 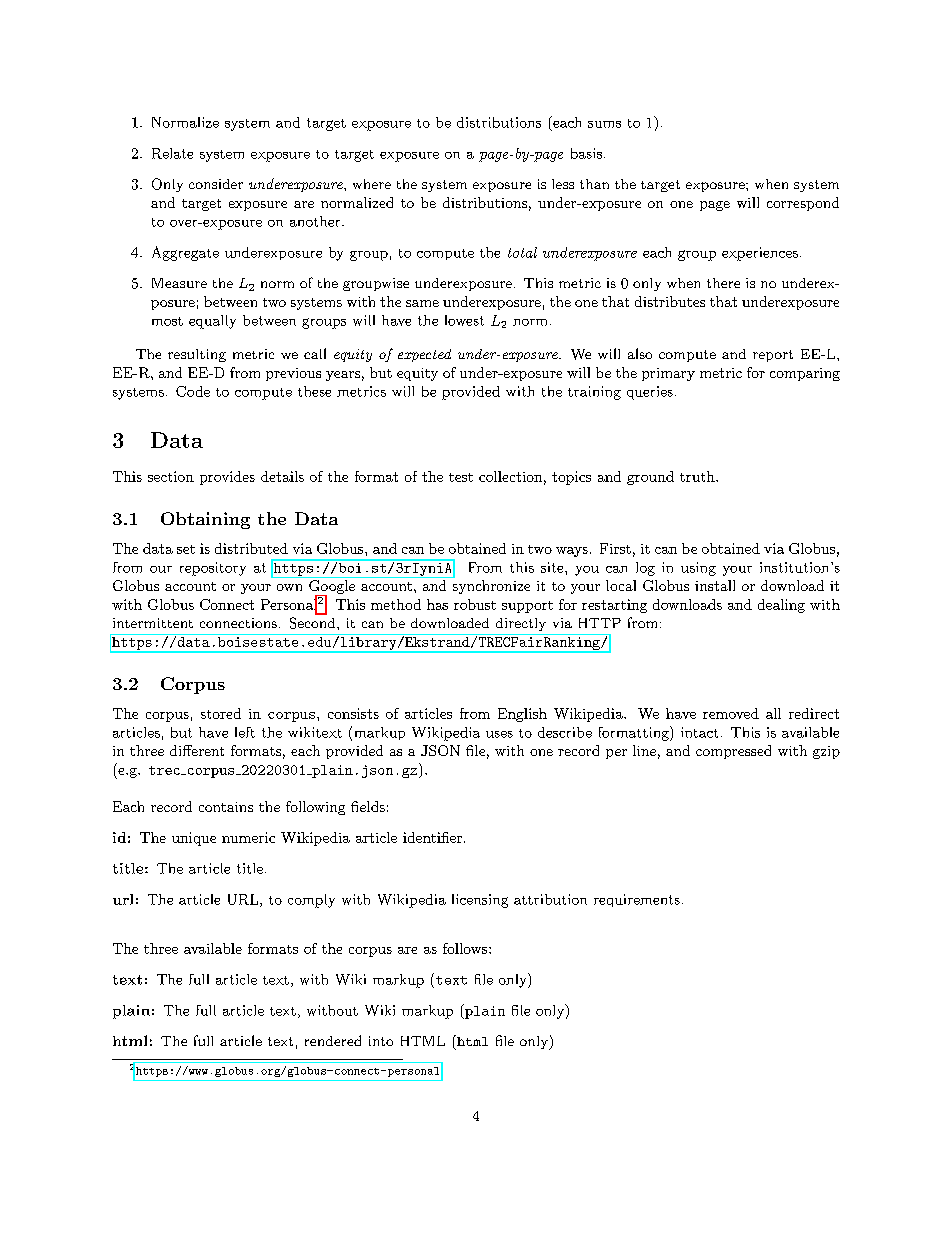 What do you see at coordinates (466, 948) in the page?
I see `follows` at bounding box center [466, 948].
